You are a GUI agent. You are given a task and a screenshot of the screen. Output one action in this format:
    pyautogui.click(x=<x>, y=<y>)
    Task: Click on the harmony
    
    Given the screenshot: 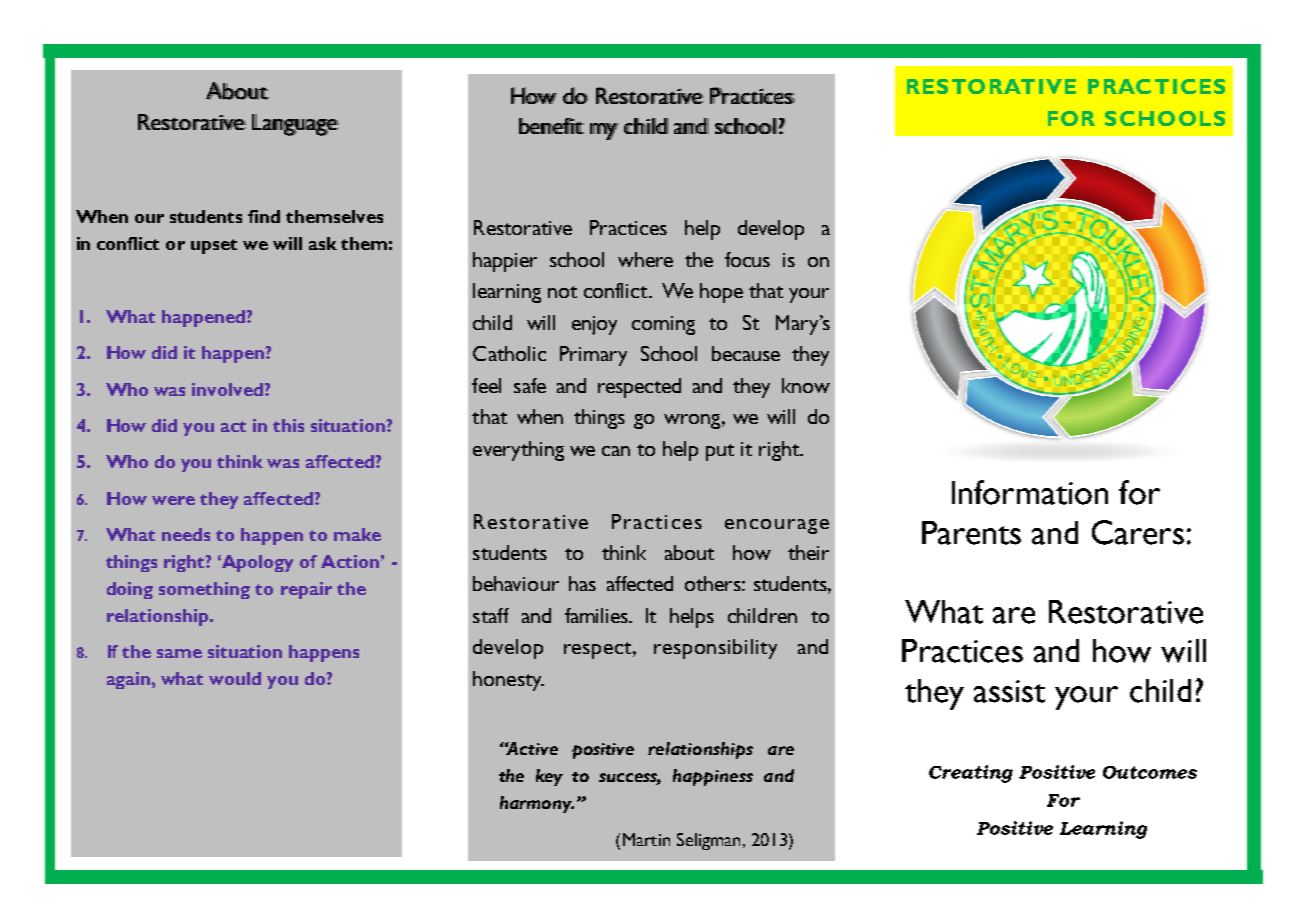 What is the action you would take?
    pyautogui.click(x=537, y=804)
